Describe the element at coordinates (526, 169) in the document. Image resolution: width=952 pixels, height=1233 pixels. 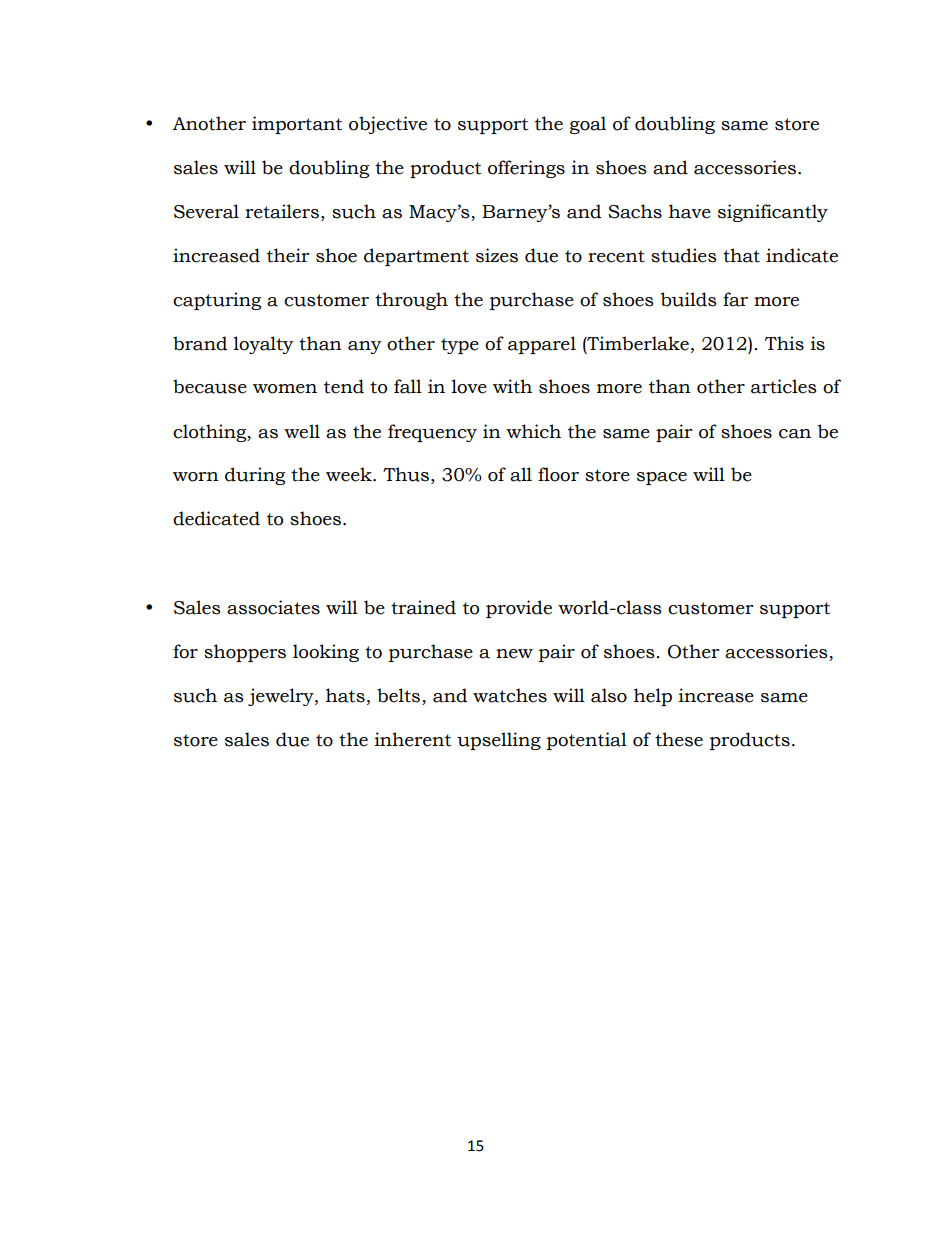
I see `offerings` at that location.
